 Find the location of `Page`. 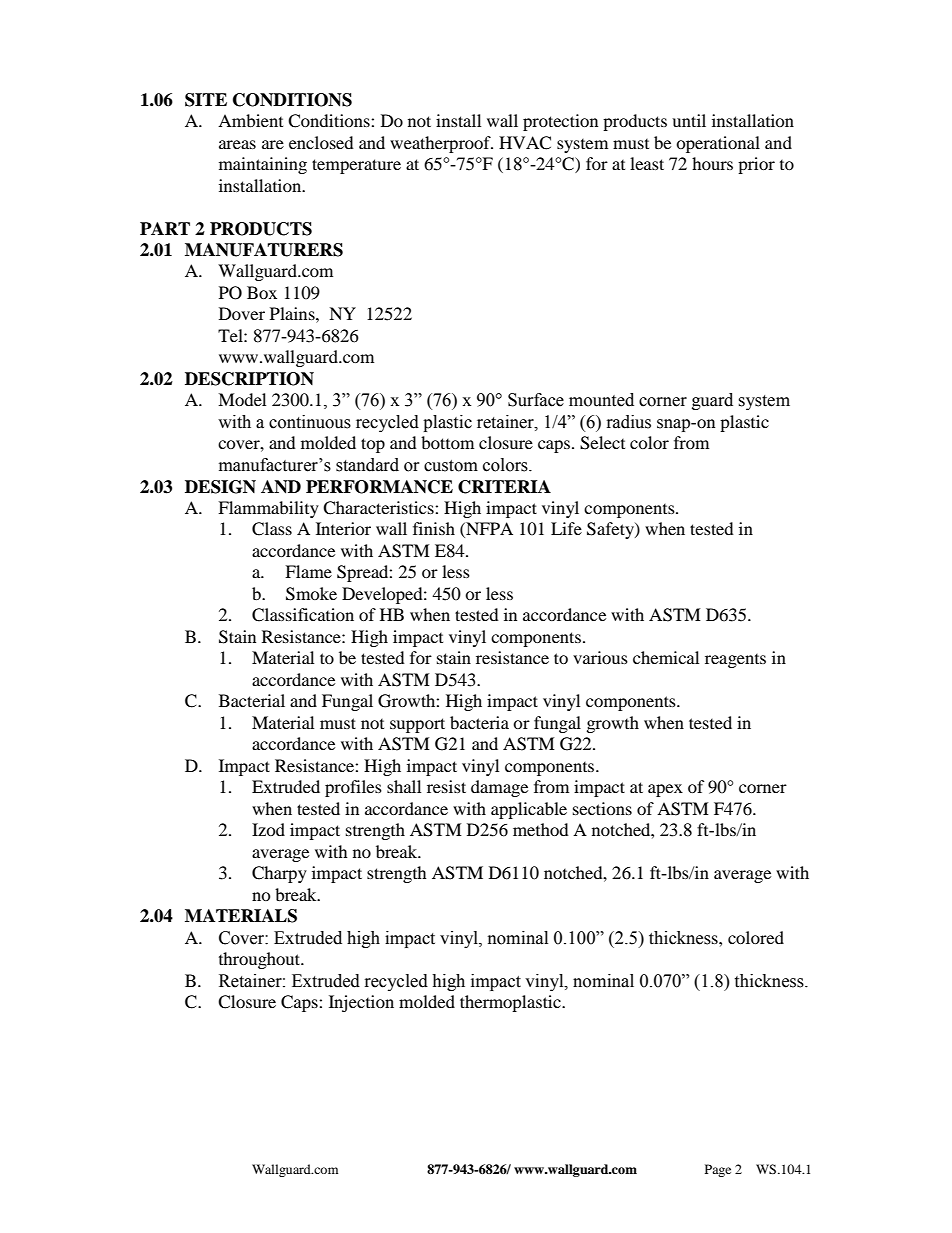

Page is located at coordinates (718, 1170).
